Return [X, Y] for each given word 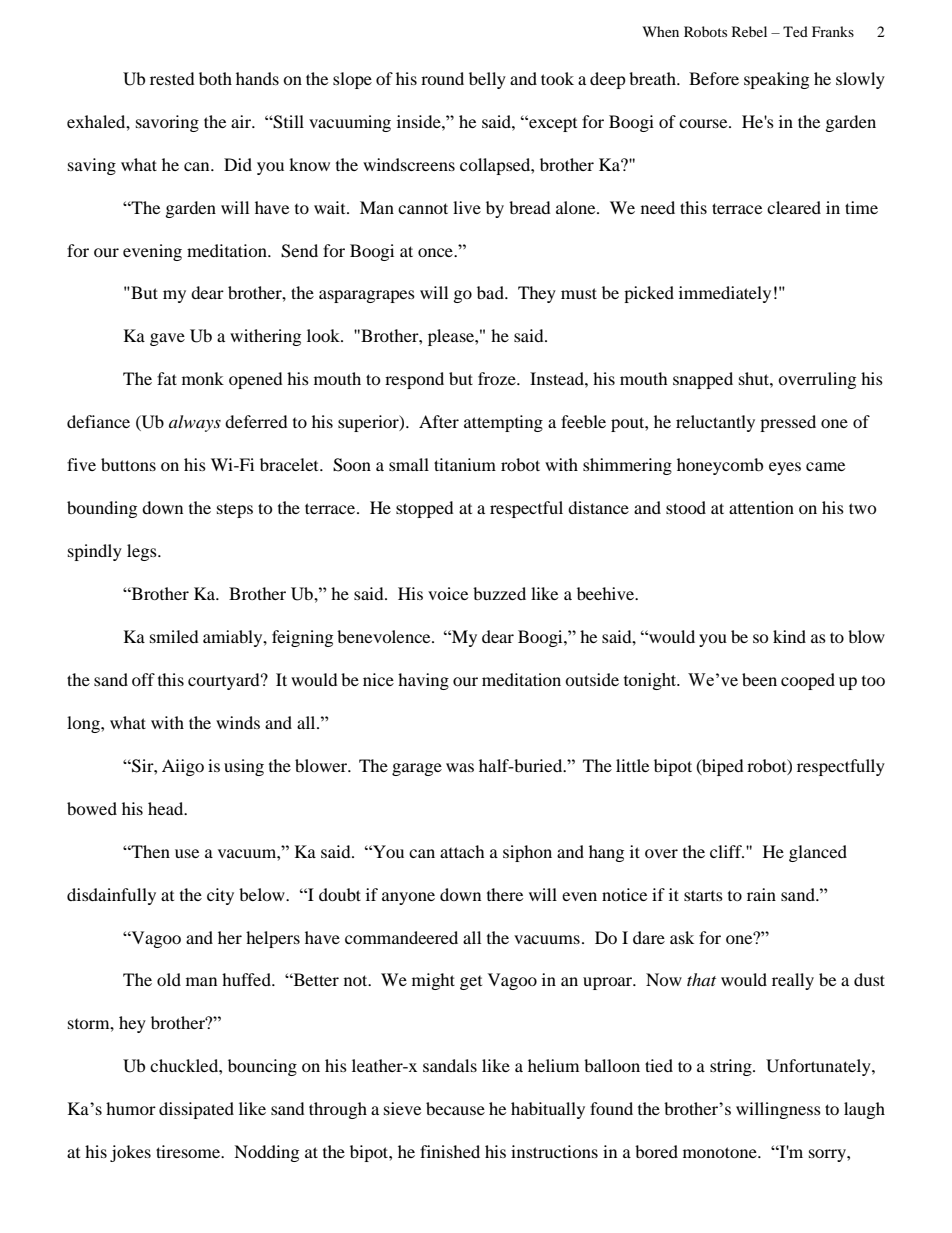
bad [491, 292]
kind [789, 636]
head [167, 808]
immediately [725, 294]
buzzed [499, 593]
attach [462, 851]
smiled [174, 636]
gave [167, 339]
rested [172, 78]
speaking [776, 80]
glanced [818, 853]
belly [487, 80]
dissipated [196, 1110]
